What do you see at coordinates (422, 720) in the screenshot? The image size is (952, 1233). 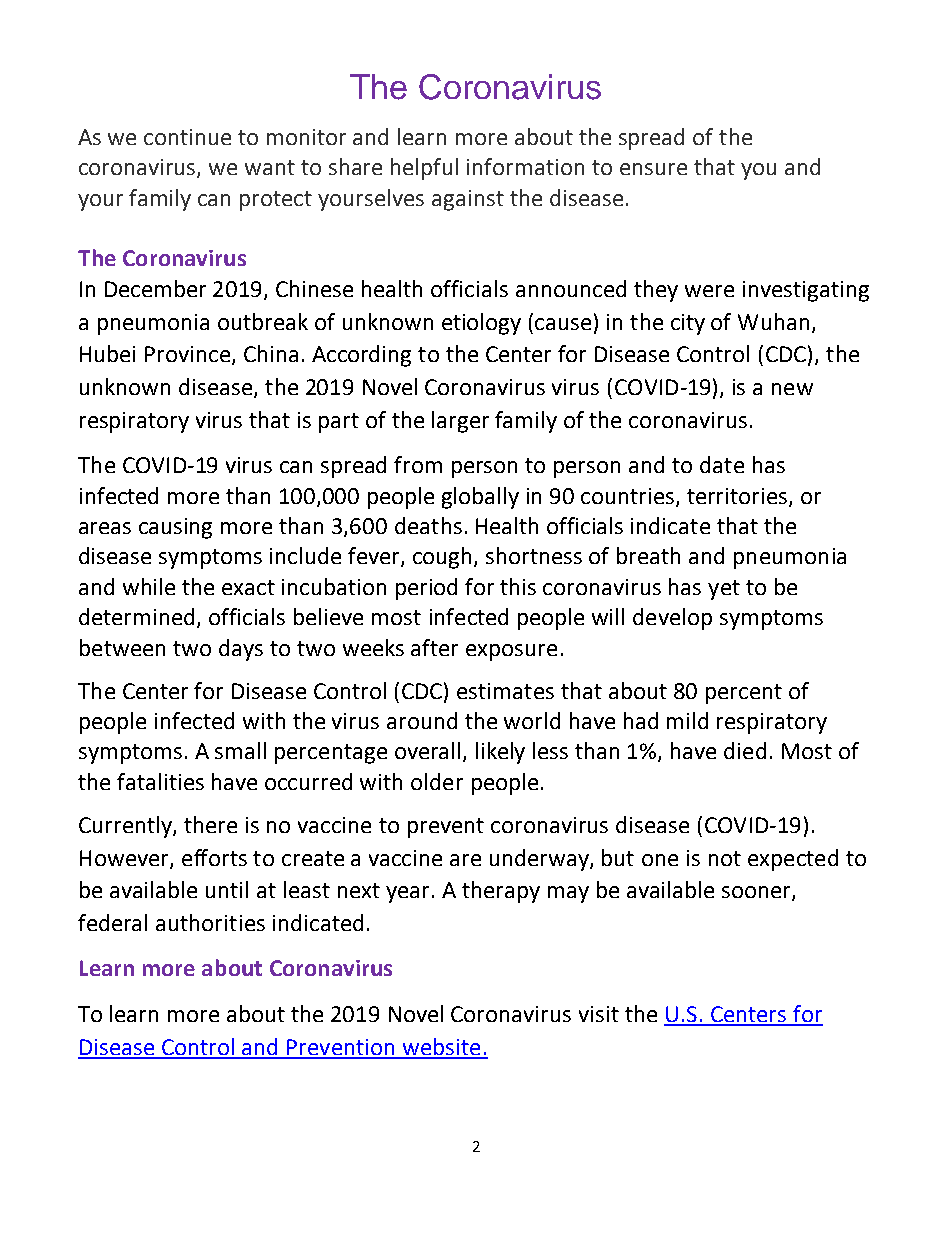 I see `around` at bounding box center [422, 720].
